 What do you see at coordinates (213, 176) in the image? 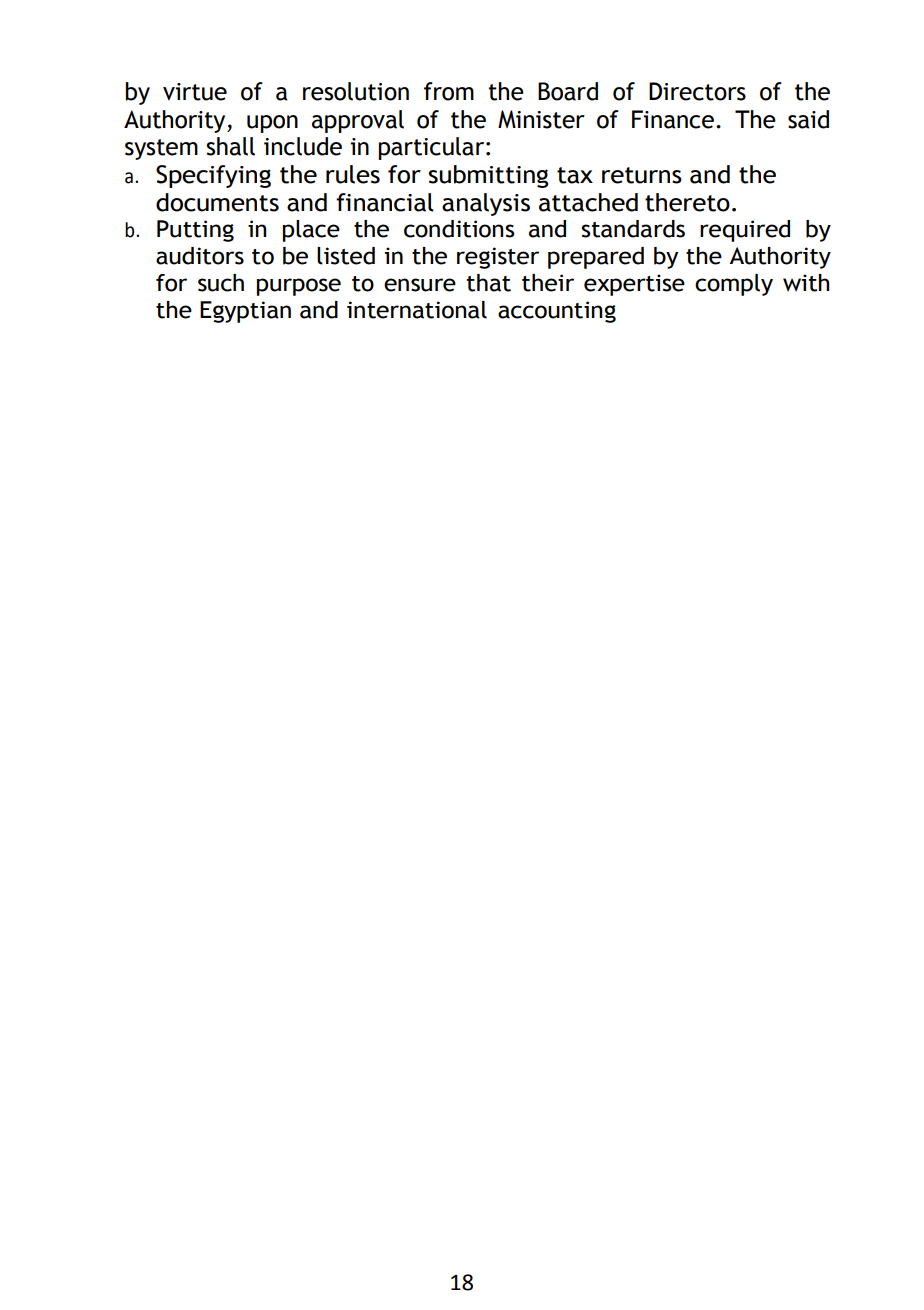
I see `Specifying` at bounding box center [213, 176].
